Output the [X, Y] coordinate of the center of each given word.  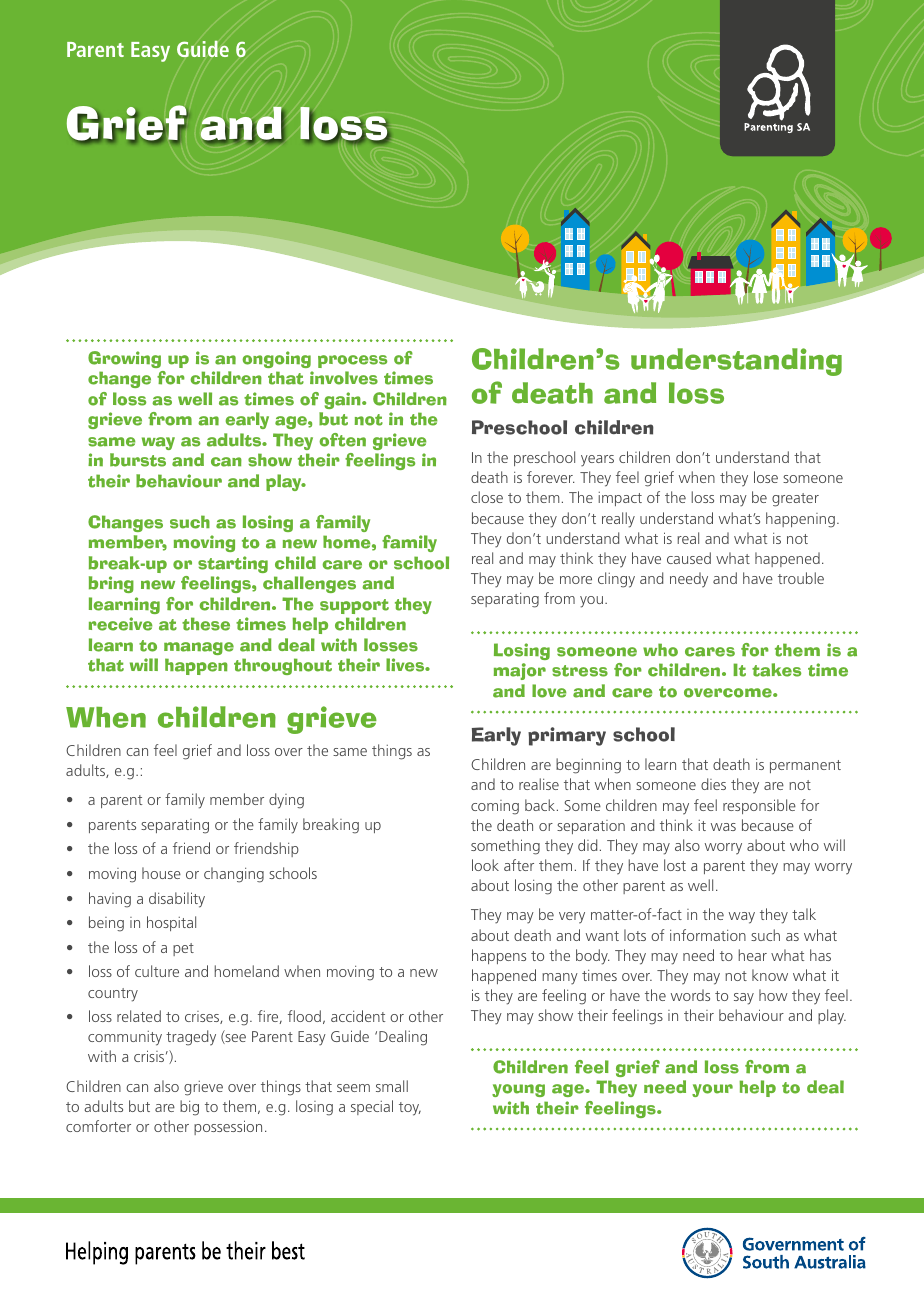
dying [286, 801]
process [352, 361]
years [597, 461]
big [189, 1108]
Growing [124, 359]
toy [410, 1109]
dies [713, 784]
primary [567, 736]
